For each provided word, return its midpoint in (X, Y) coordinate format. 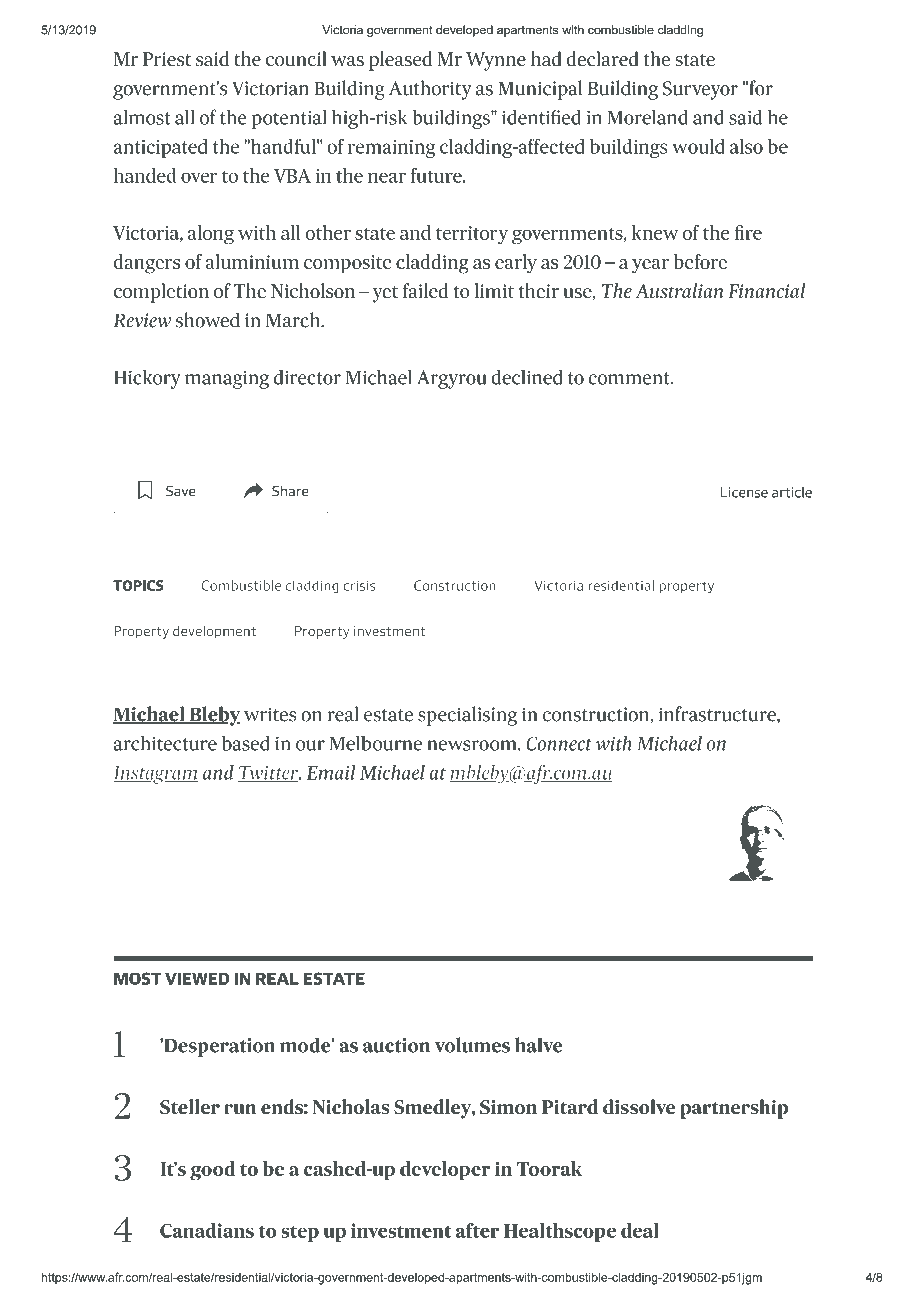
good (213, 1171)
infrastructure (718, 715)
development (214, 632)
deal (640, 1230)
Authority (430, 90)
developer (445, 1170)
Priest (167, 59)
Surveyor (700, 90)
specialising (467, 716)
